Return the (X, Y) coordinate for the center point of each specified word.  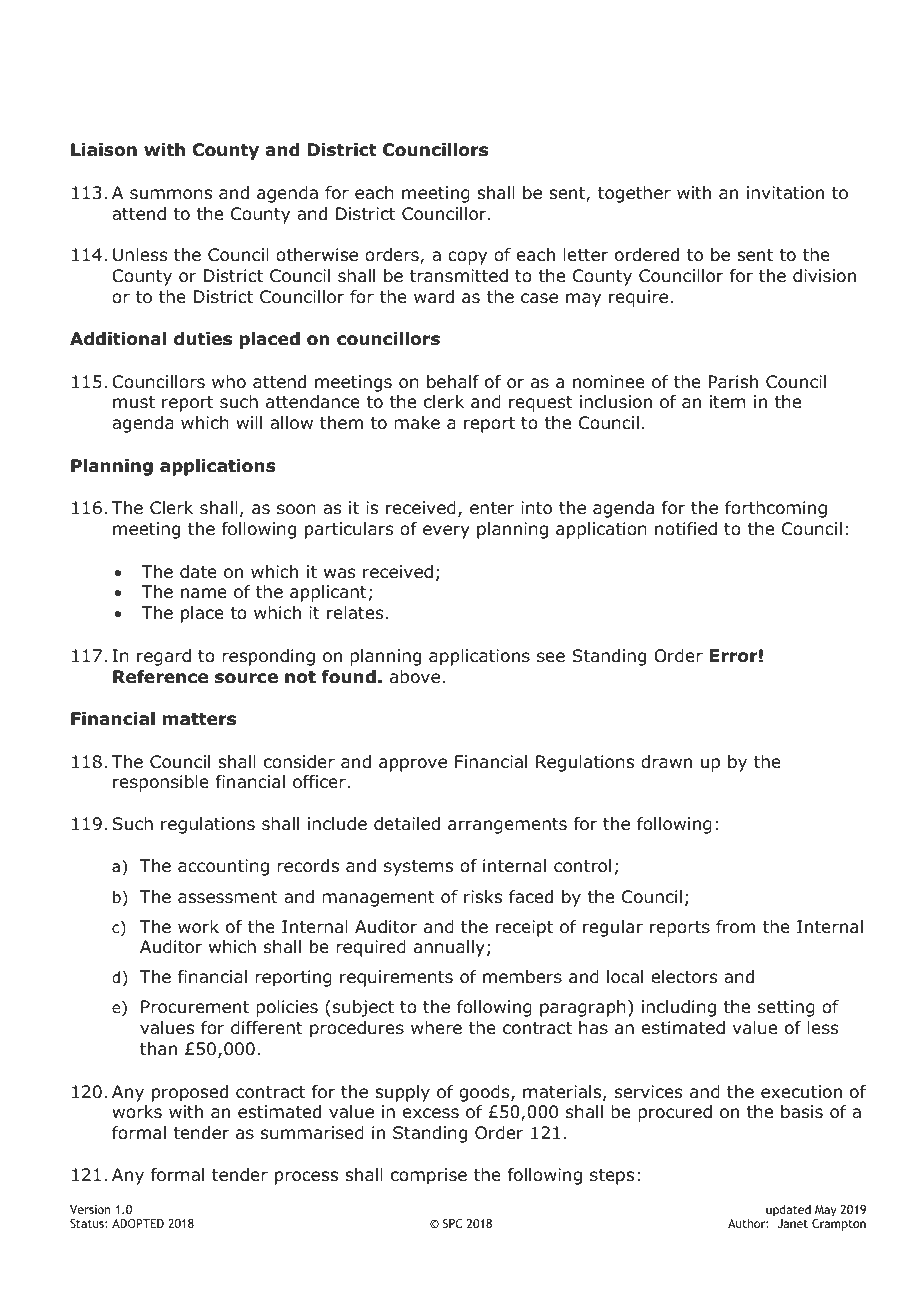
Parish (733, 382)
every (446, 532)
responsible (161, 783)
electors (684, 977)
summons (171, 194)
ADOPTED (138, 1223)
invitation (785, 193)
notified (686, 529)
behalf (453, 382)
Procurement (195, 1007)
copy (467, 258)
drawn (666, 762)
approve (413, 765)
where (436, 1028)
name (204, 593)
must (134, 402)
